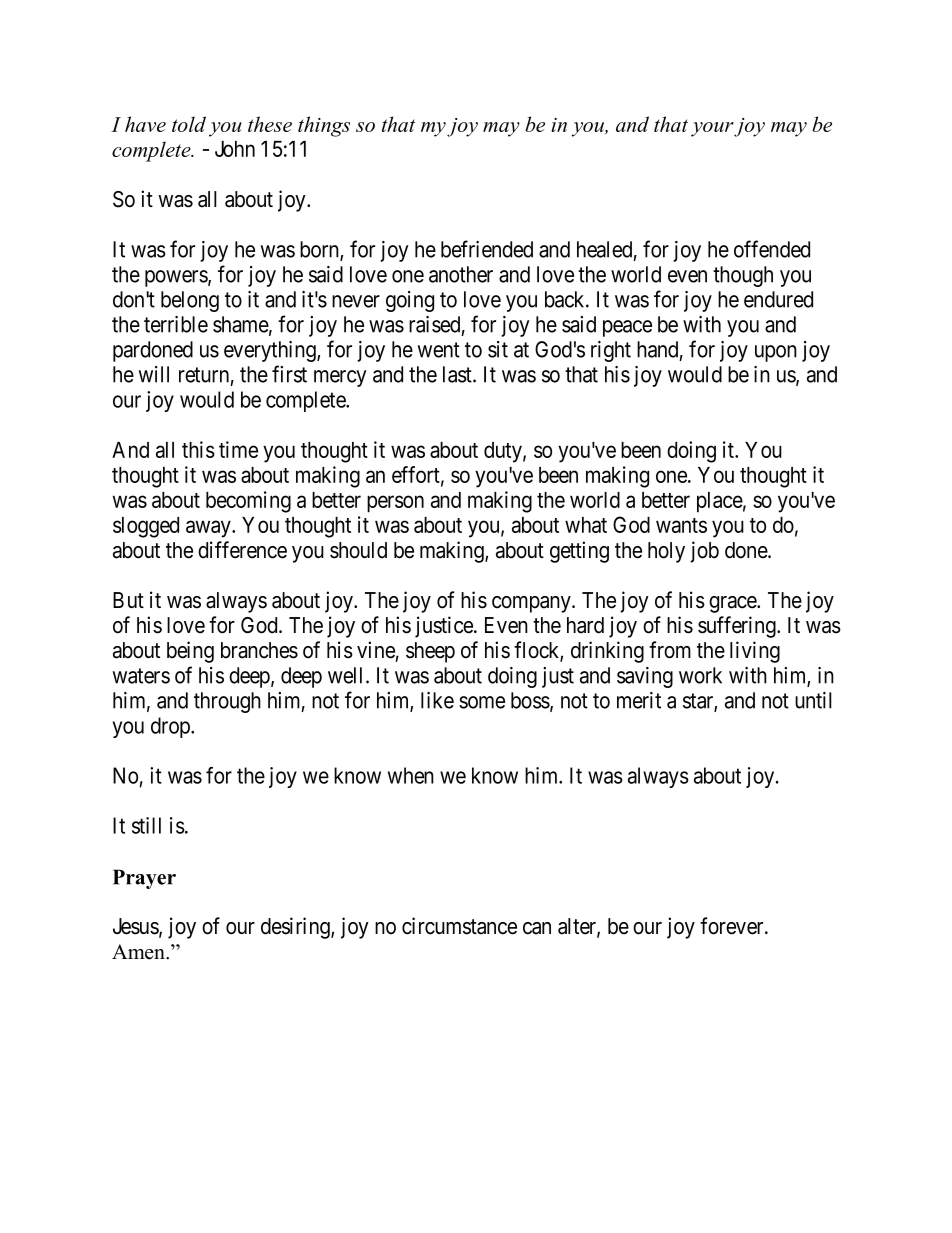 The height and width of the screenshot is (1233, 952). Describe the element at coordinates (190, 652) in the screenshot. I see `being` at that location.
